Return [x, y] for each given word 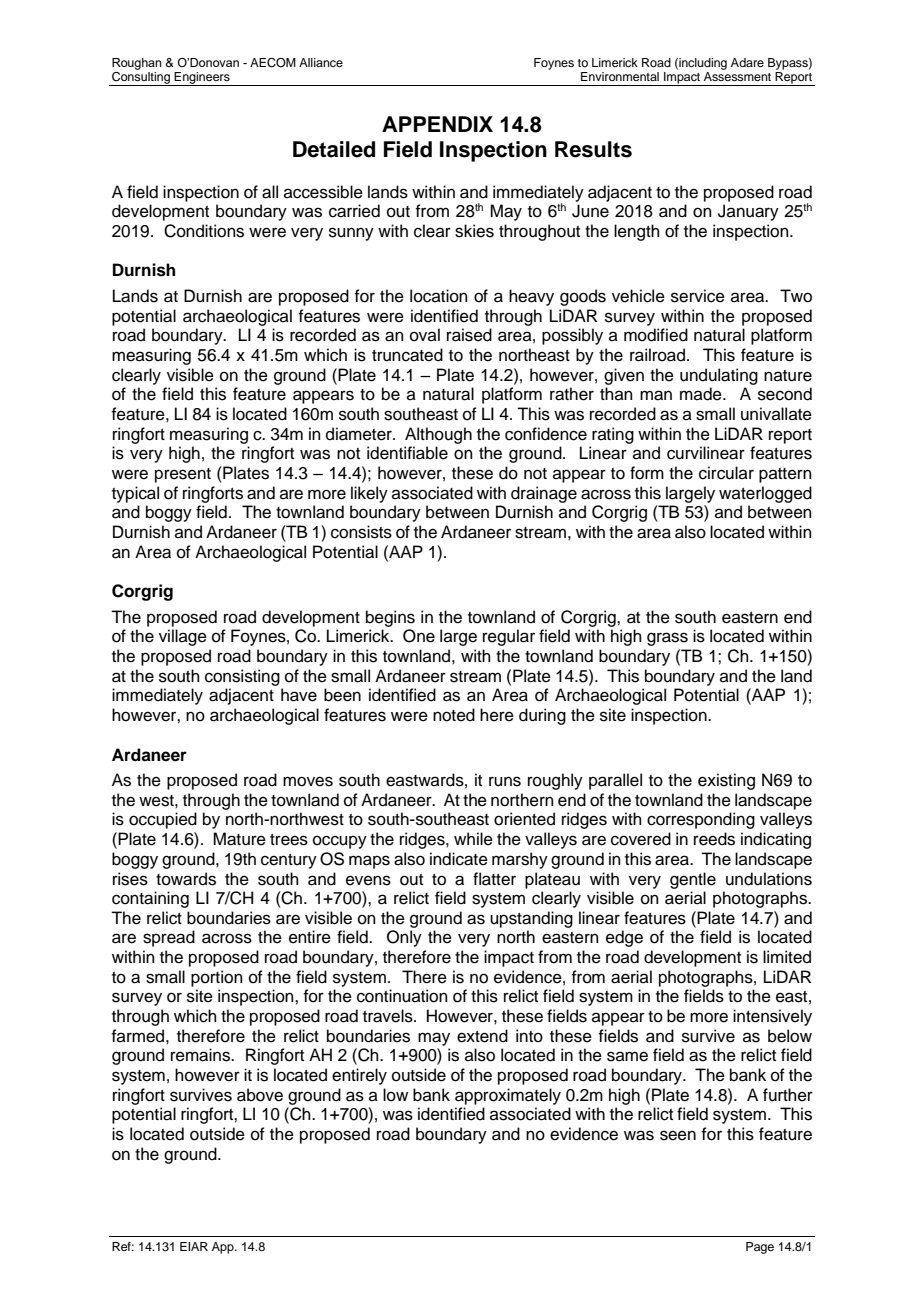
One [419, 636]
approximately [508, 1096]
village [183, 637]
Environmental [620, 76]
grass [667, 639]
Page [760, 1248]
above [260, 1095]
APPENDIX [437, 124]
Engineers [202, 79]
